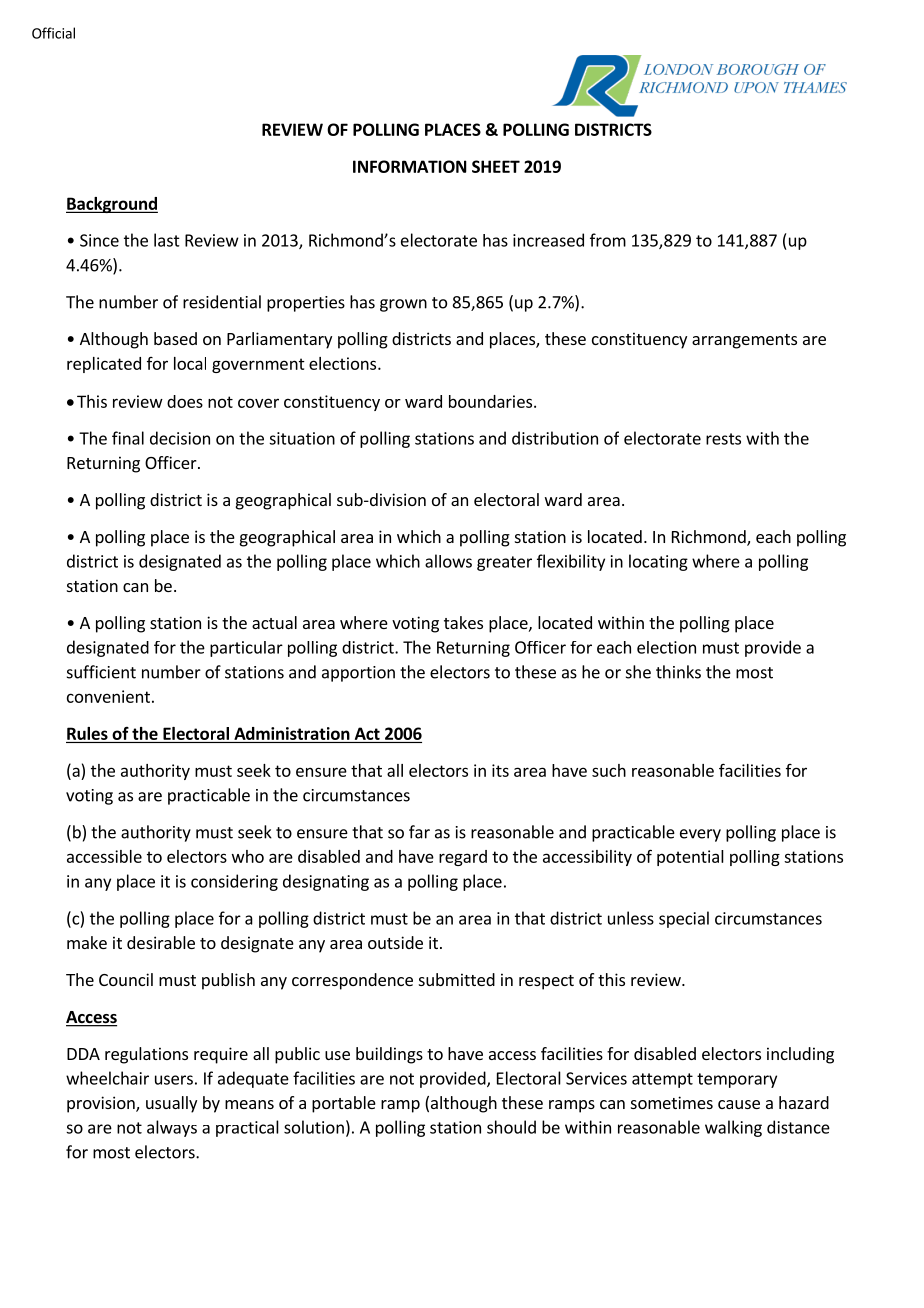 The image size is (924, 1308). What do you see at coordinates (496, 166) in the screenshot?
I see `SHEET` at bounding box center [496, 166].
